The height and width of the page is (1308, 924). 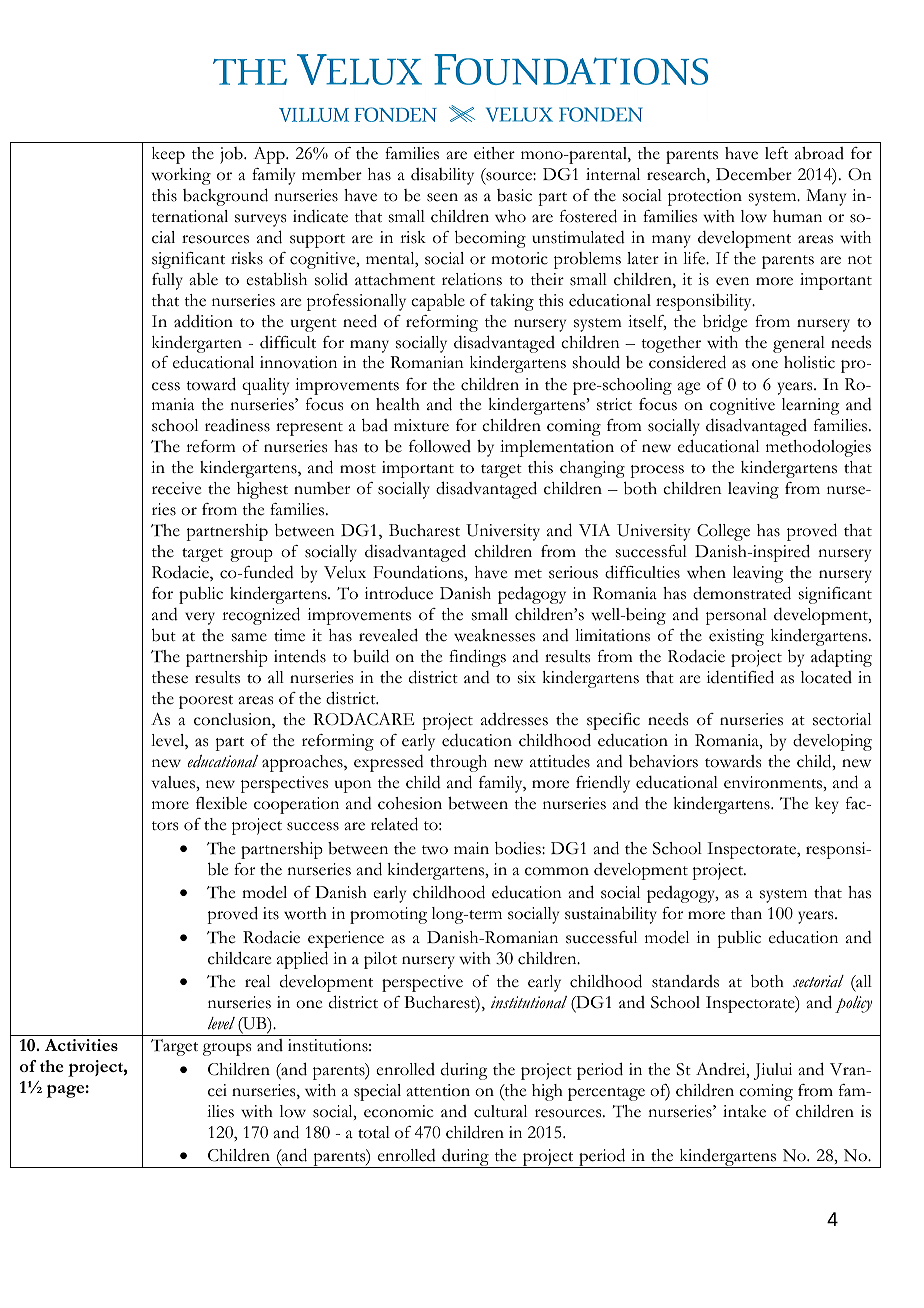 What do you see at coordinates (754, 174) in the page?
I see `December` at bounding box center [754, 174].
